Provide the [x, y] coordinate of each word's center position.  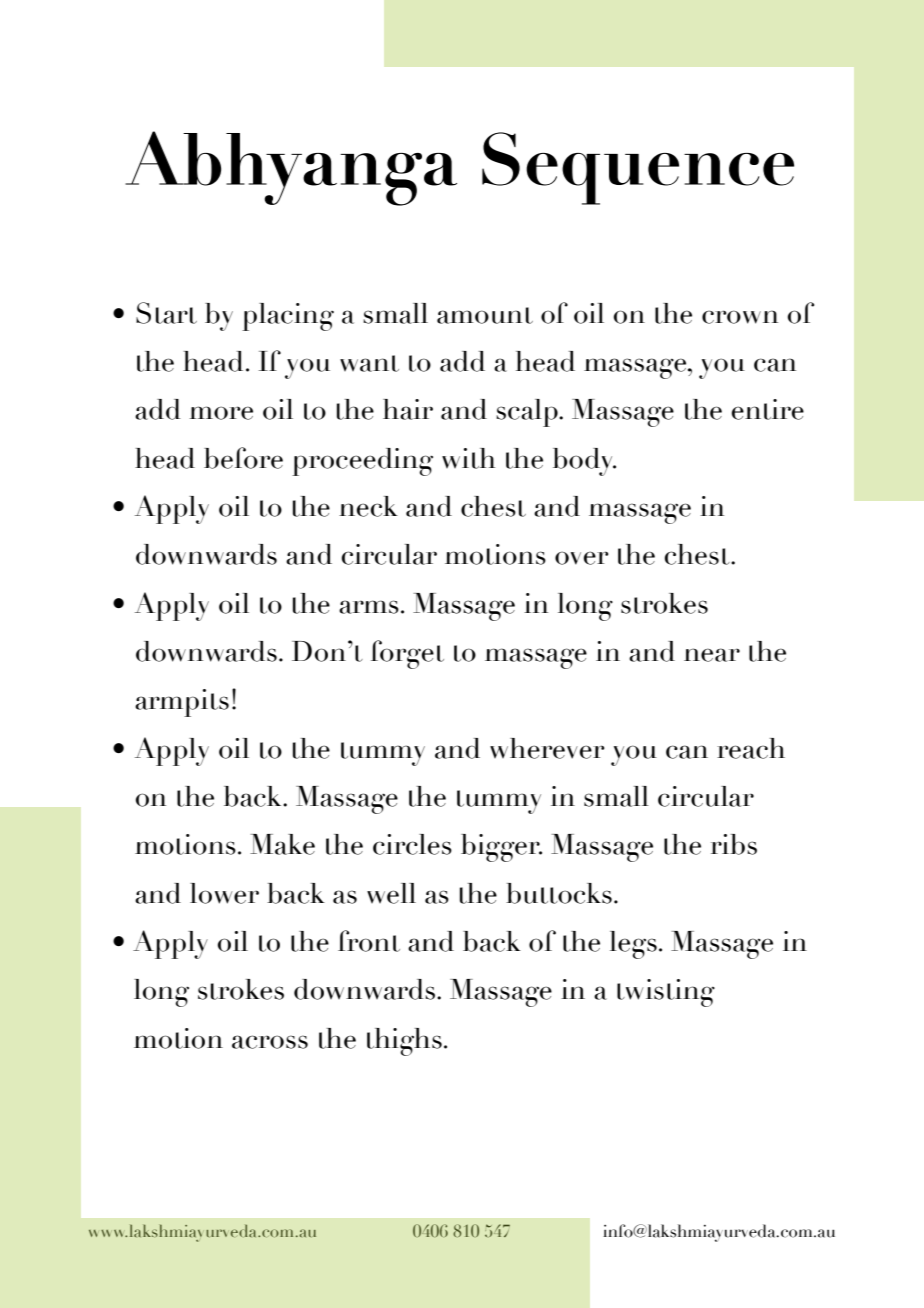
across [270, 1042]
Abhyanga [291, 168]
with [468, 458]
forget [407, 654]
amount [485, 315]
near [712, 655]
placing [288, 317]
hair [408, 409]
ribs [734, 844]
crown [740, 317]
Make [282, 844]
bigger [501, 848]
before [243, 458]
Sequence [638, 168]
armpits [182, 703]
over [582, 558]
